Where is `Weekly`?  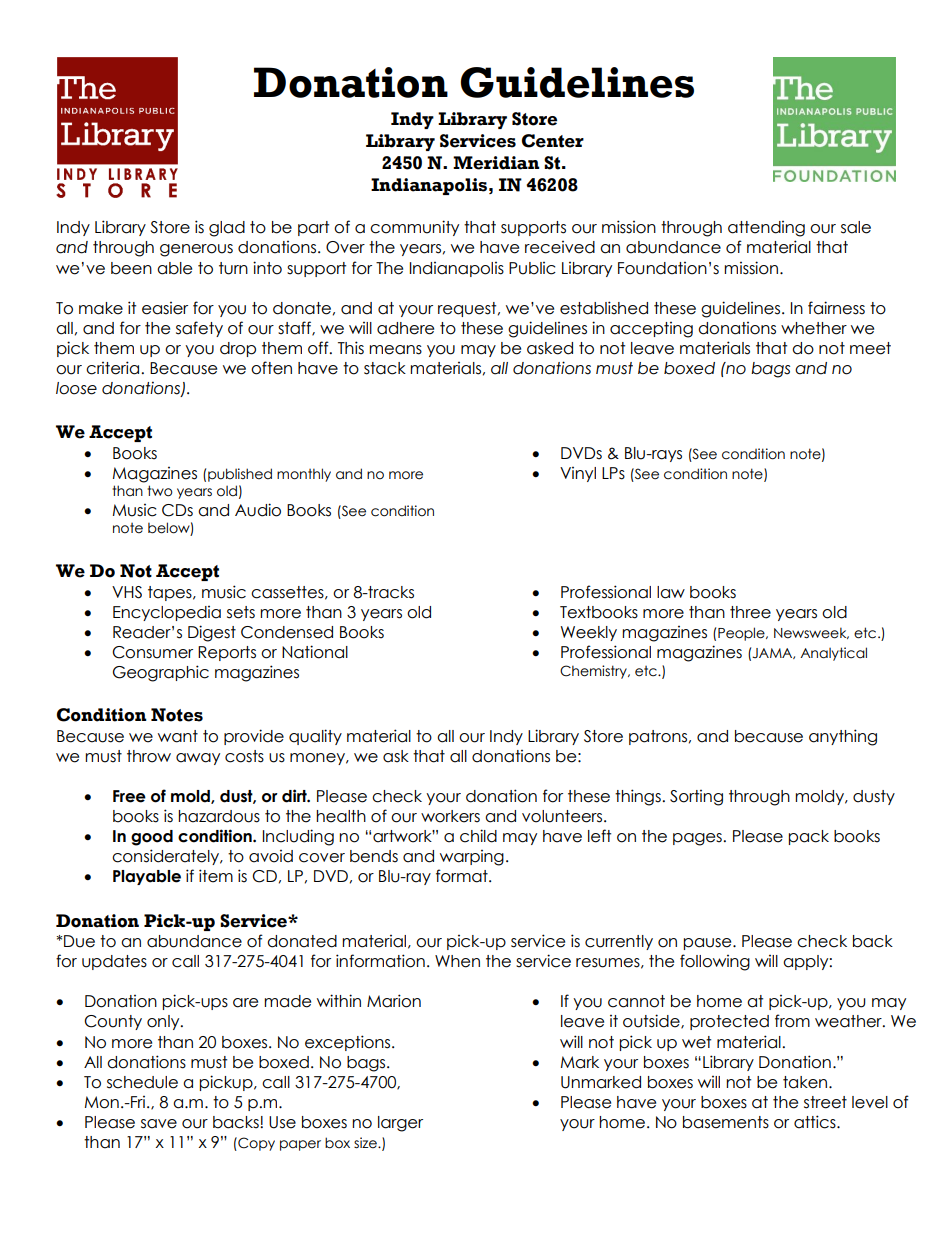 Weekly is located at coordinates (589, 633).
